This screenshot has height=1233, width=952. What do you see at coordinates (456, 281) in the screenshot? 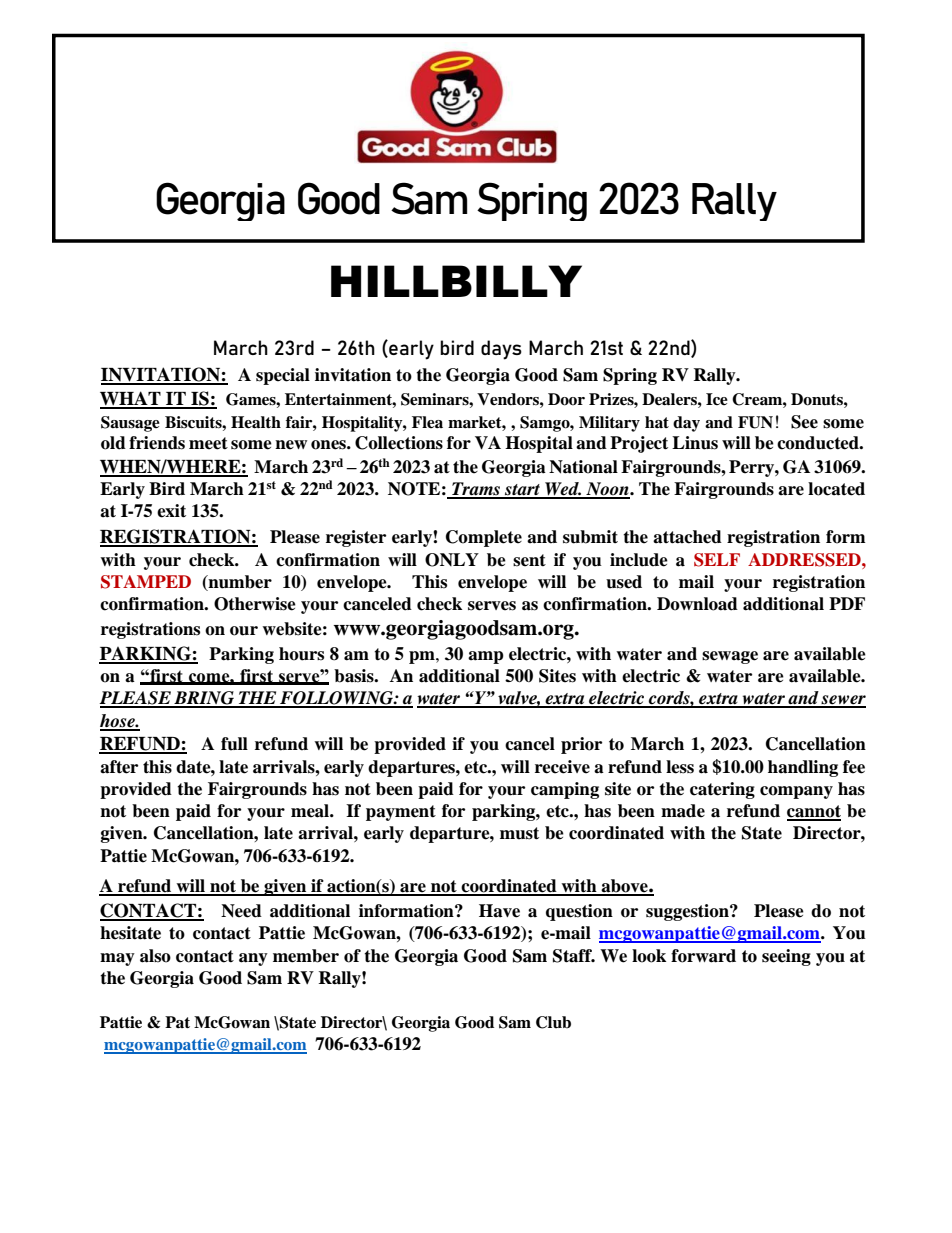
I see `HILLBILLY` at bounding box center [456, 281].
